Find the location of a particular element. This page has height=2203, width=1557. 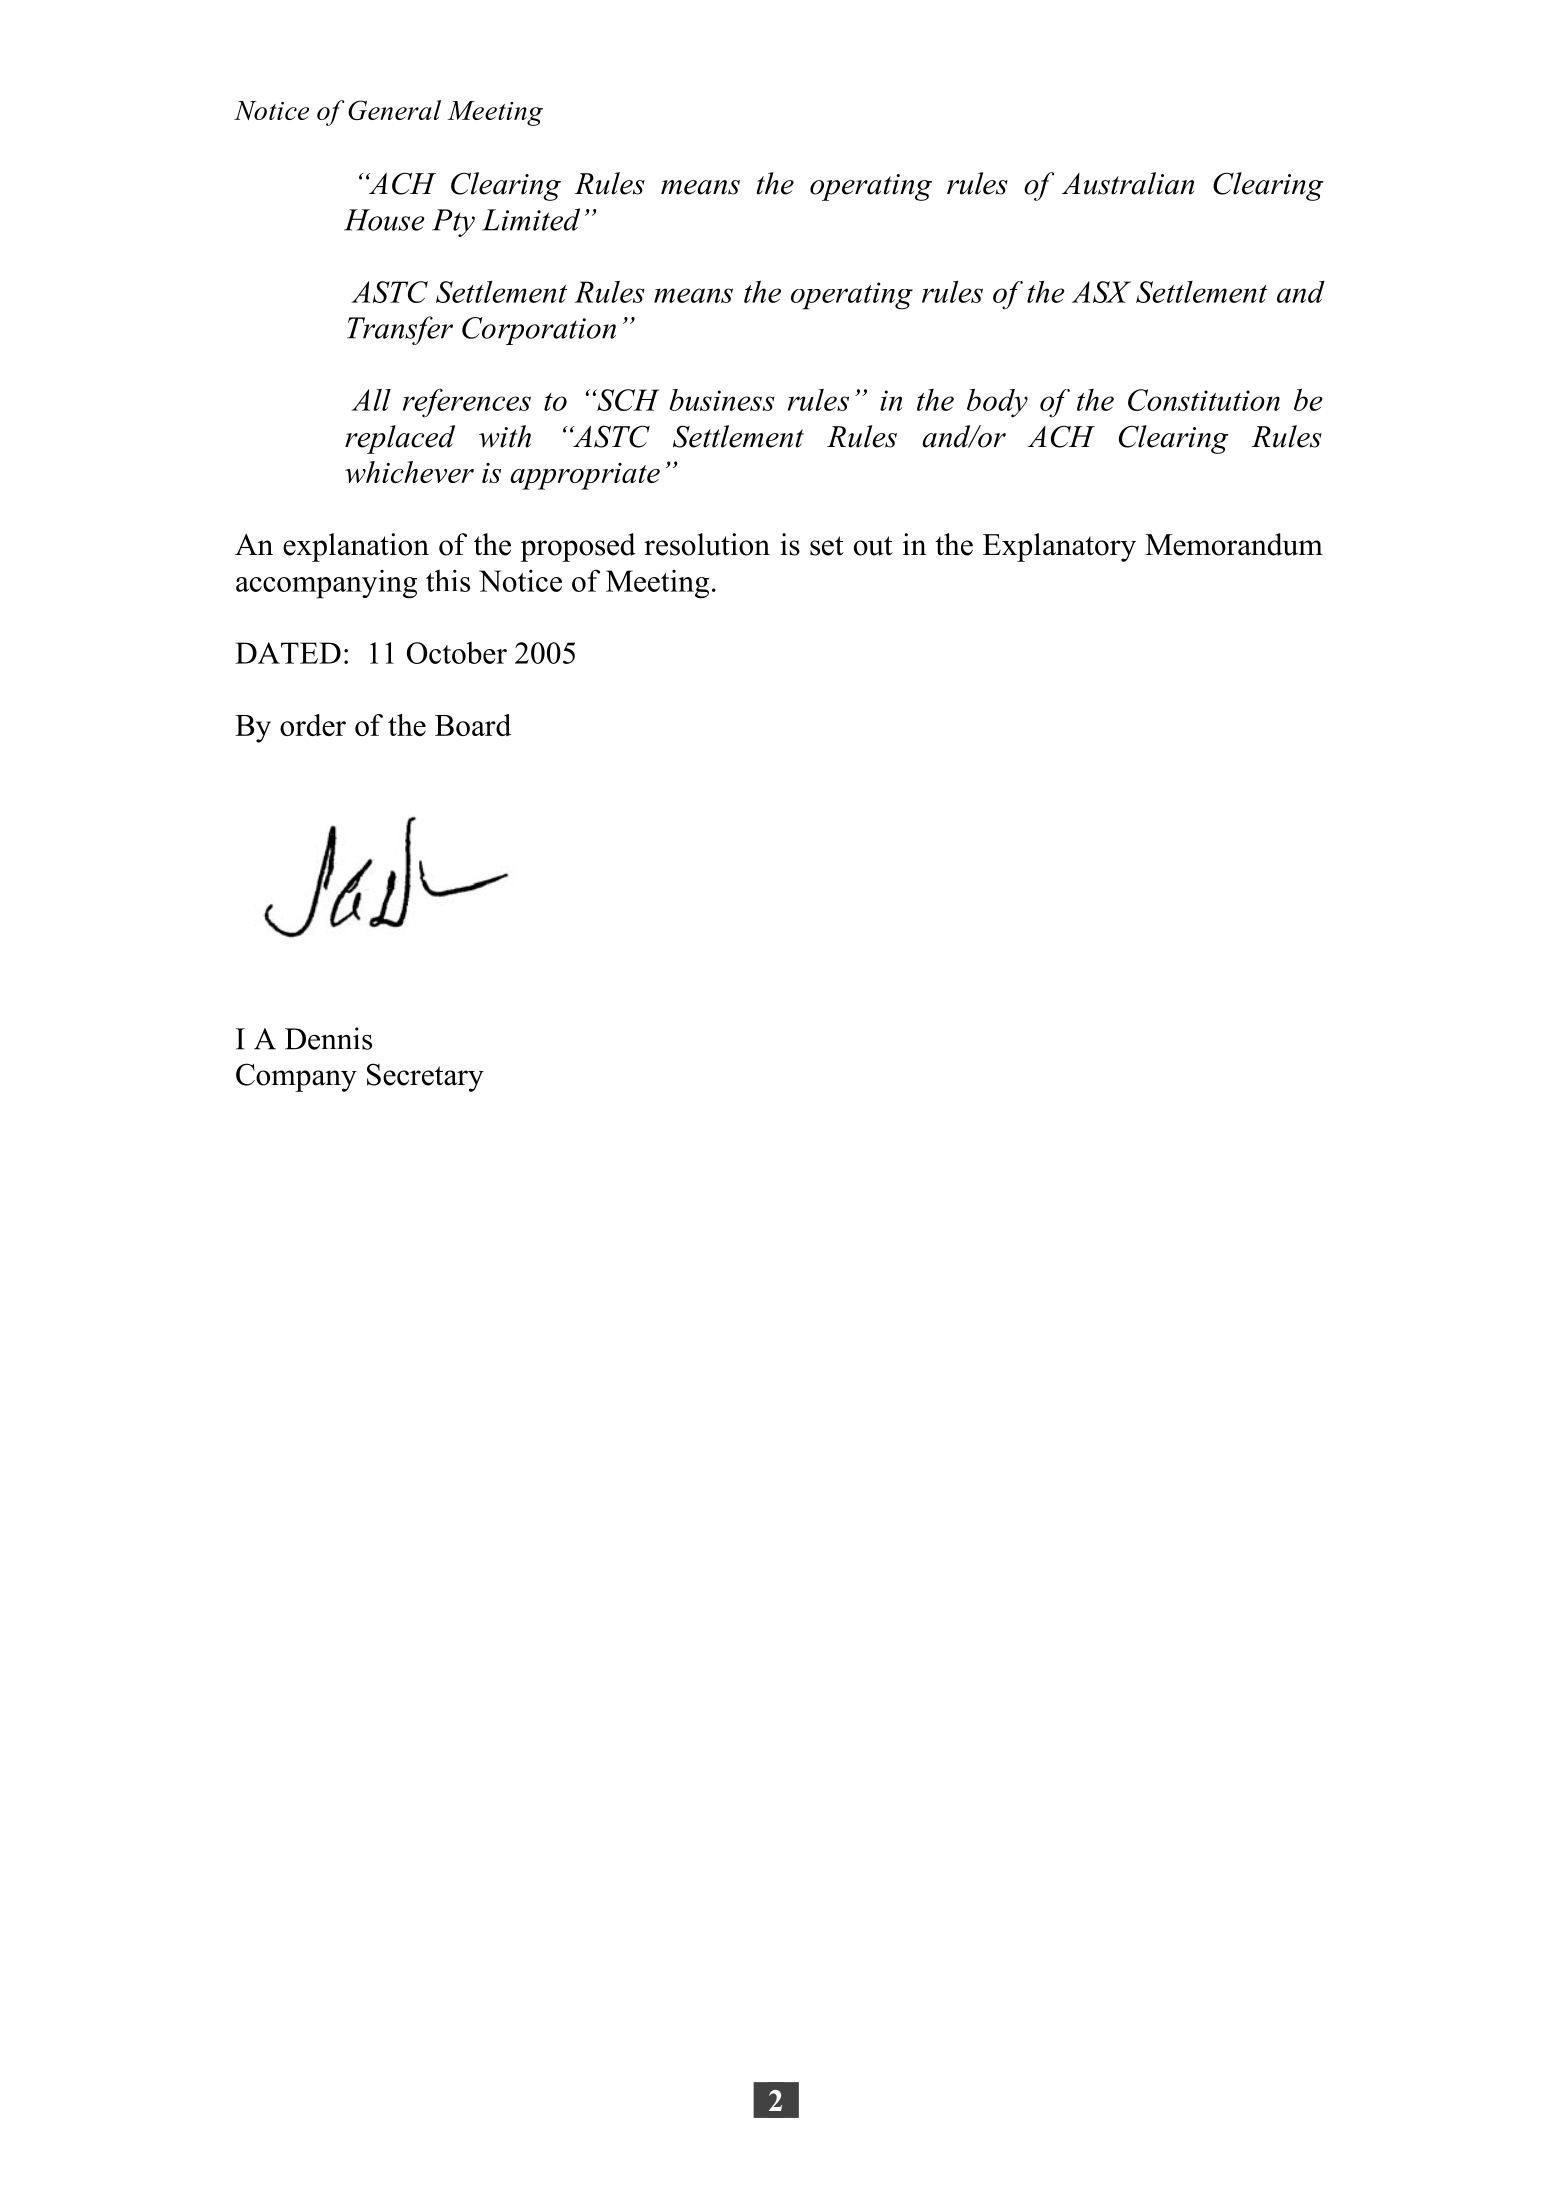

Limited is located at coordinates (531, 219).
